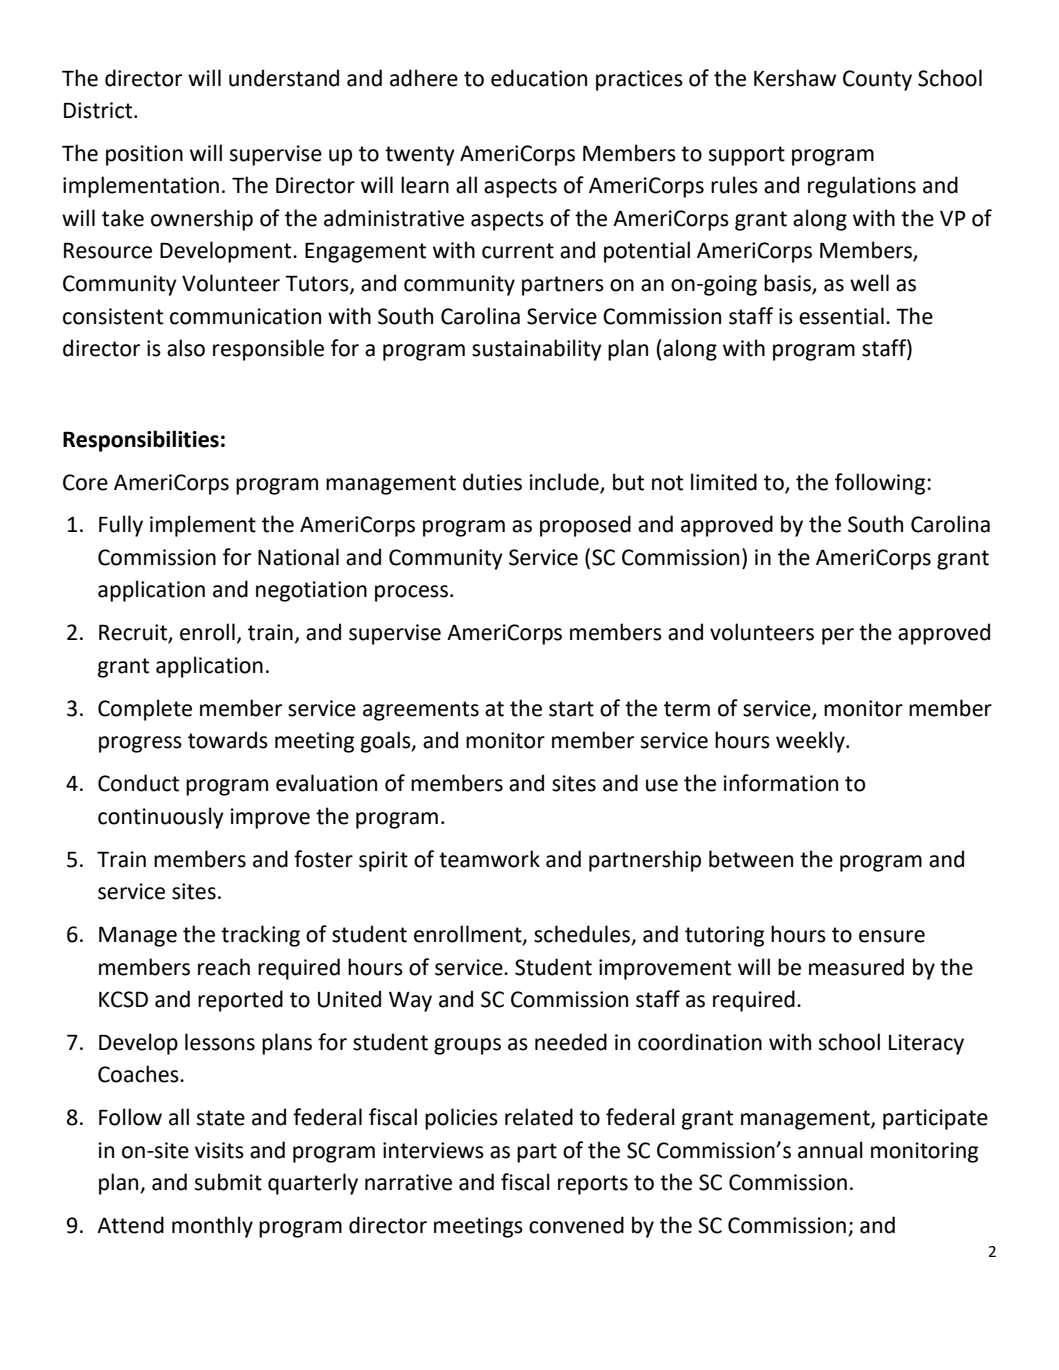 The image size is (1059, 1370). I want to click on sustainability, so click(537, 350).
